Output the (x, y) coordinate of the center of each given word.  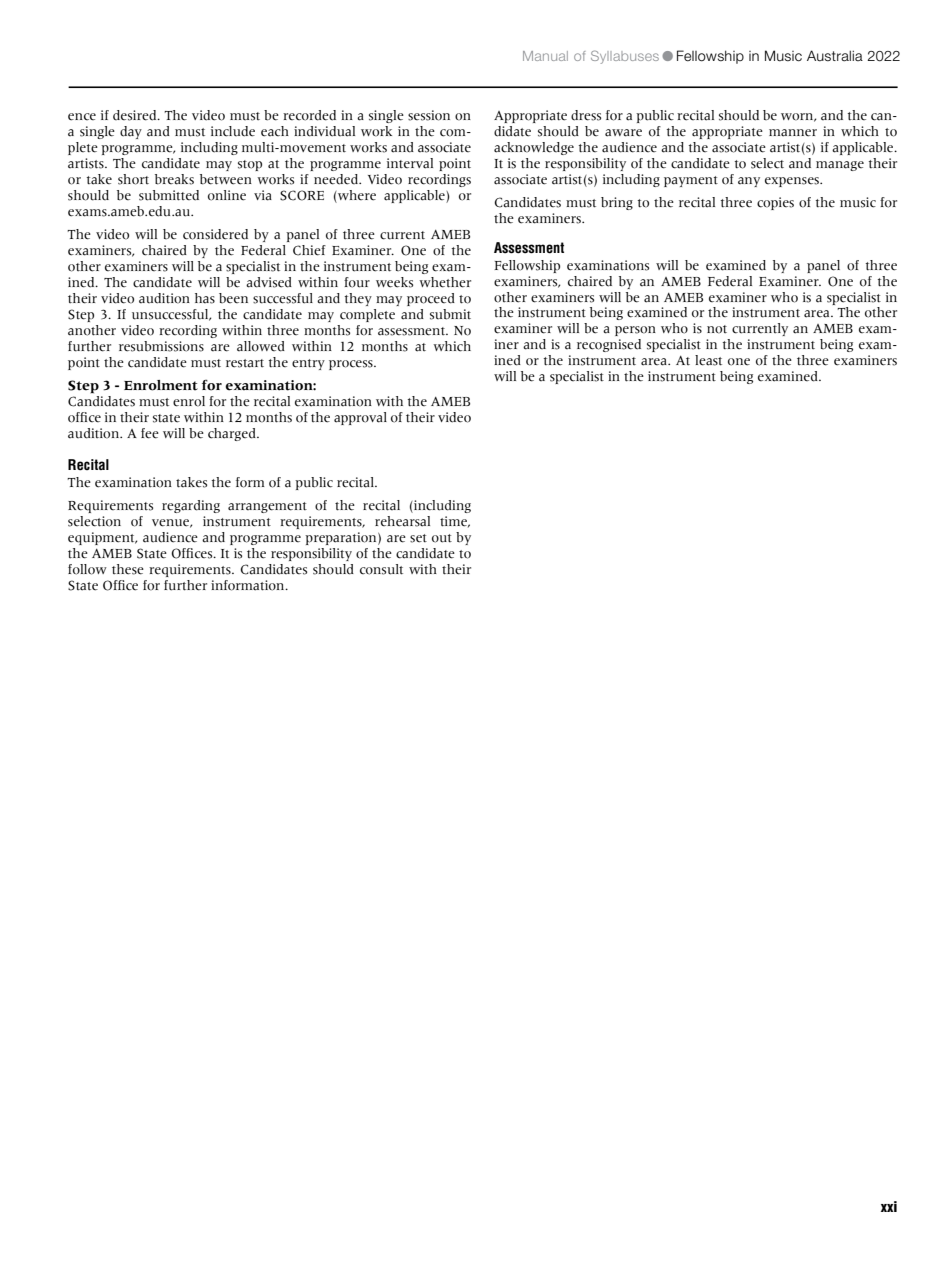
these (128, 569)
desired (136, 115)
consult (381, 569)
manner (793, 133)
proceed (431, 299)
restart (245, 363)
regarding (191, 506)
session (429, 115)
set (418, 538)
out (442, 538)
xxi (889, 1206)
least (708, 360)
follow (87, 569)
